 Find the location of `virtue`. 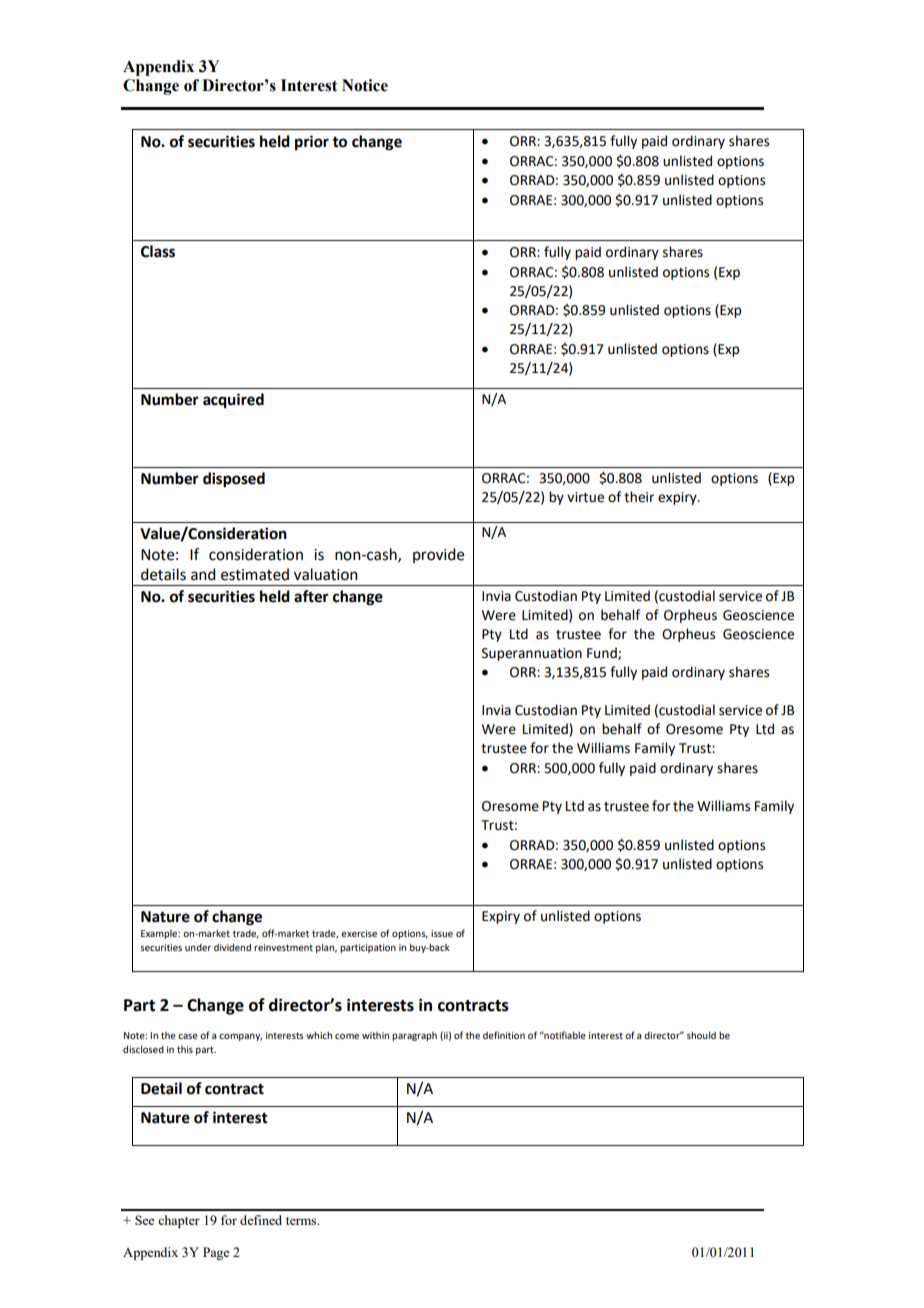

virtue is located at coordinates (585, 497).
